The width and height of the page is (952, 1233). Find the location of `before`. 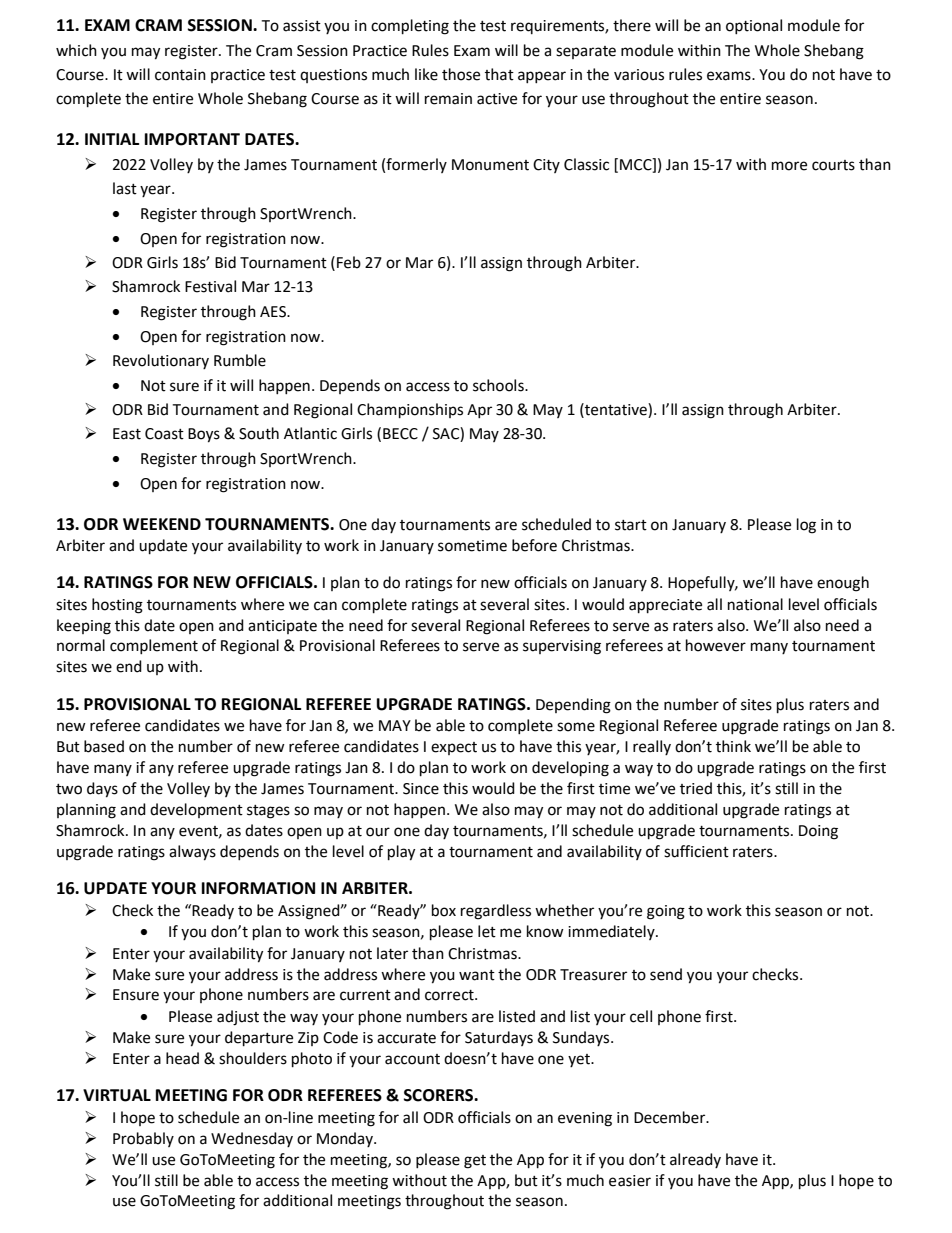

before is located at coordinates (534, 545).
